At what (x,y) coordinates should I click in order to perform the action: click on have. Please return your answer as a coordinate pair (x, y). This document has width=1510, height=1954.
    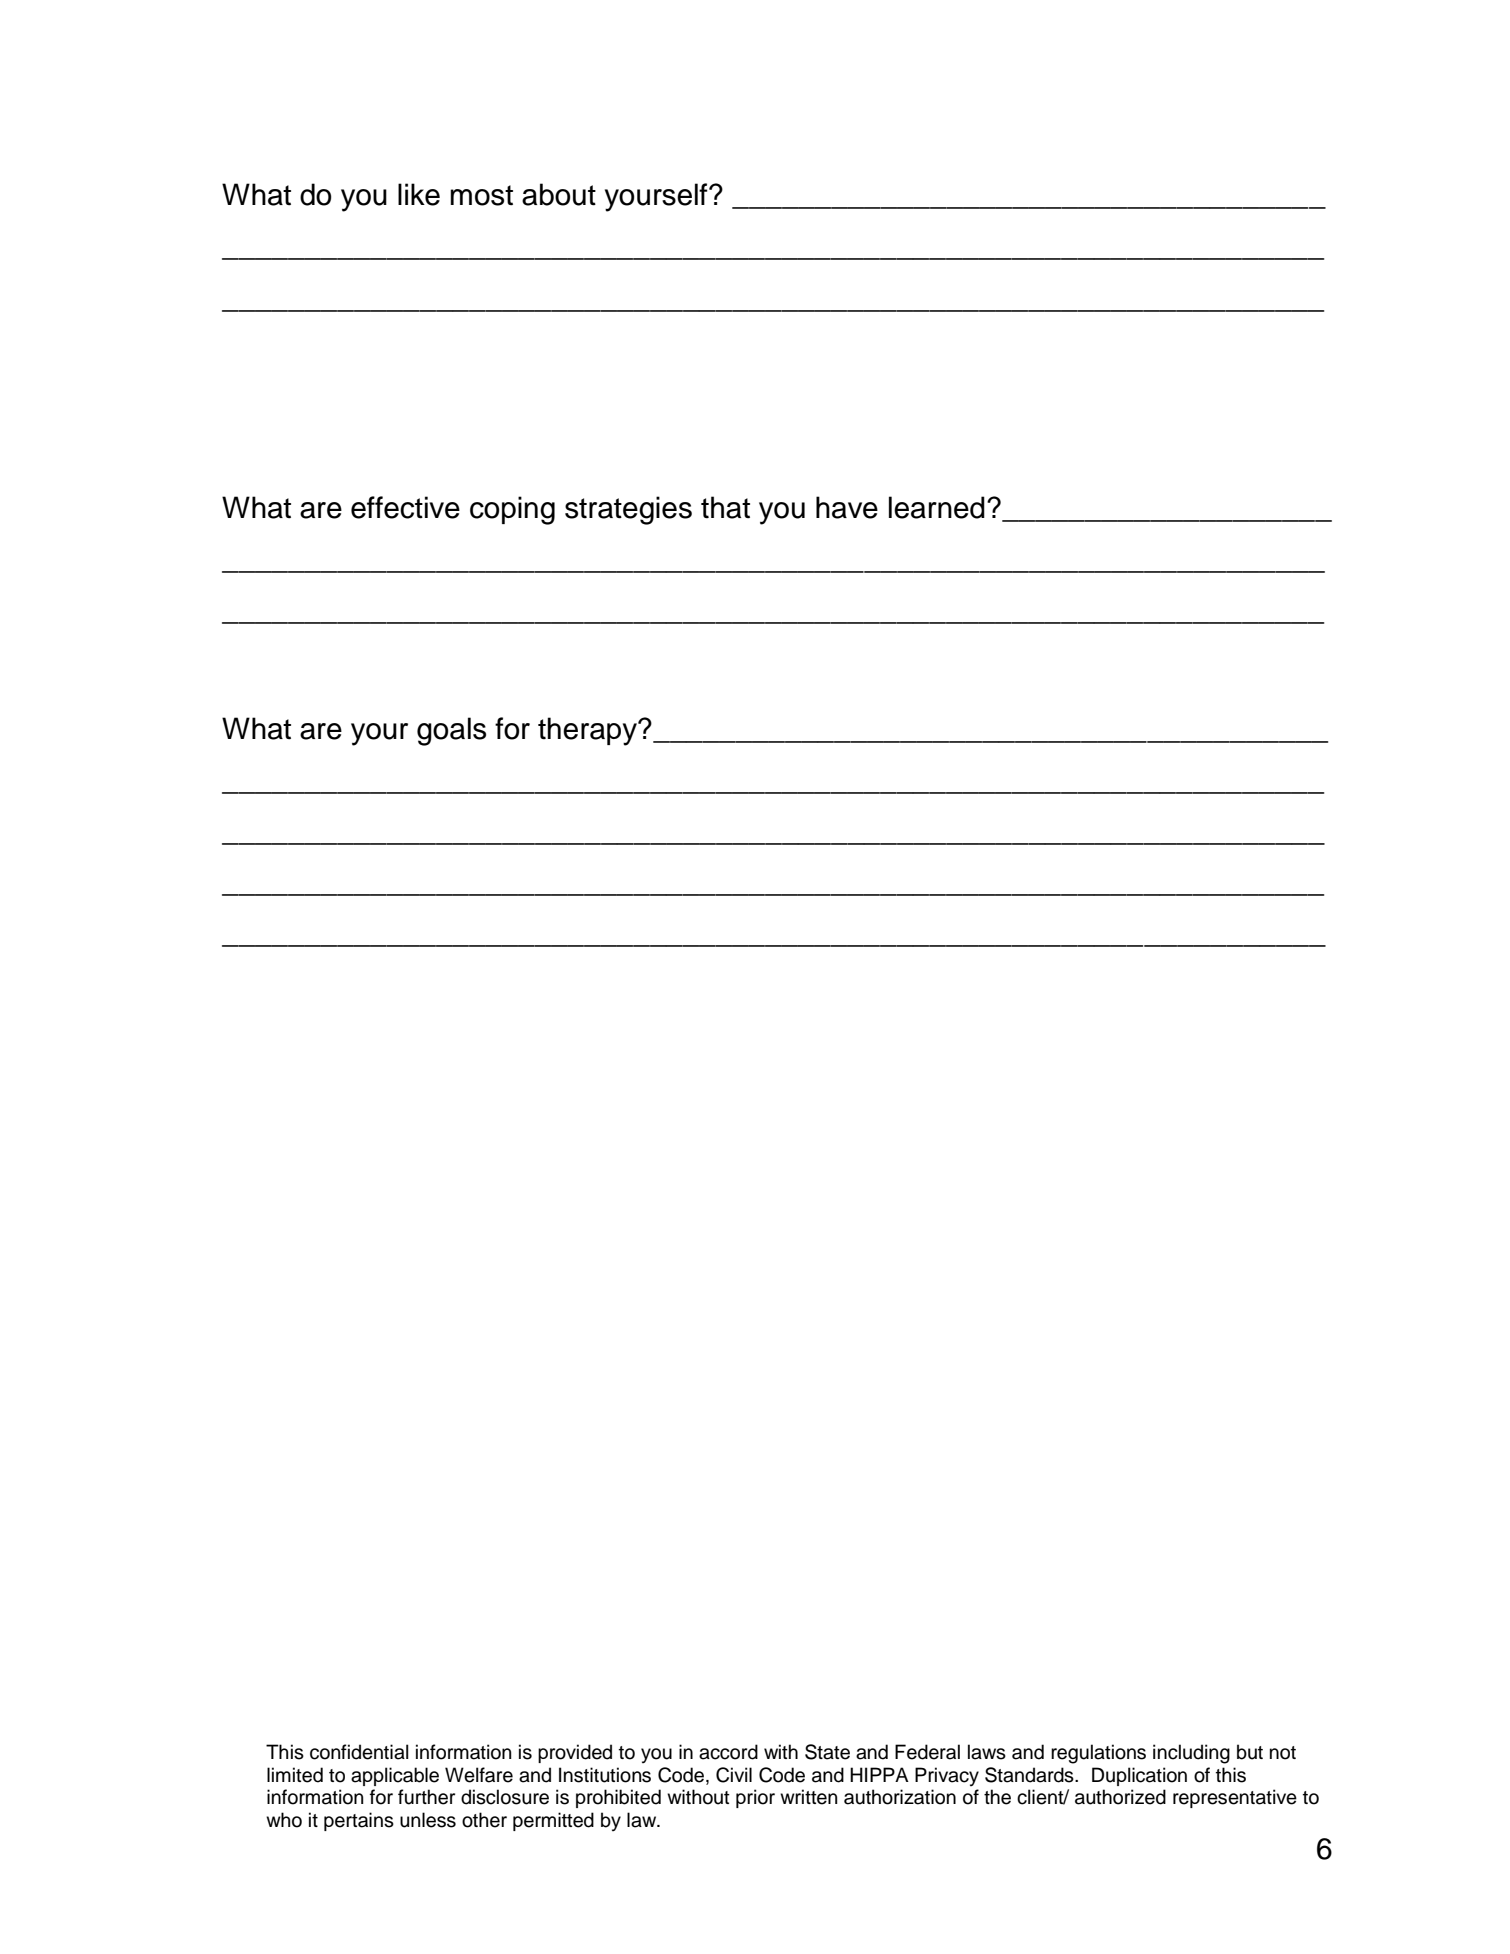
    Looking at the image, I should click on (847, 507).
